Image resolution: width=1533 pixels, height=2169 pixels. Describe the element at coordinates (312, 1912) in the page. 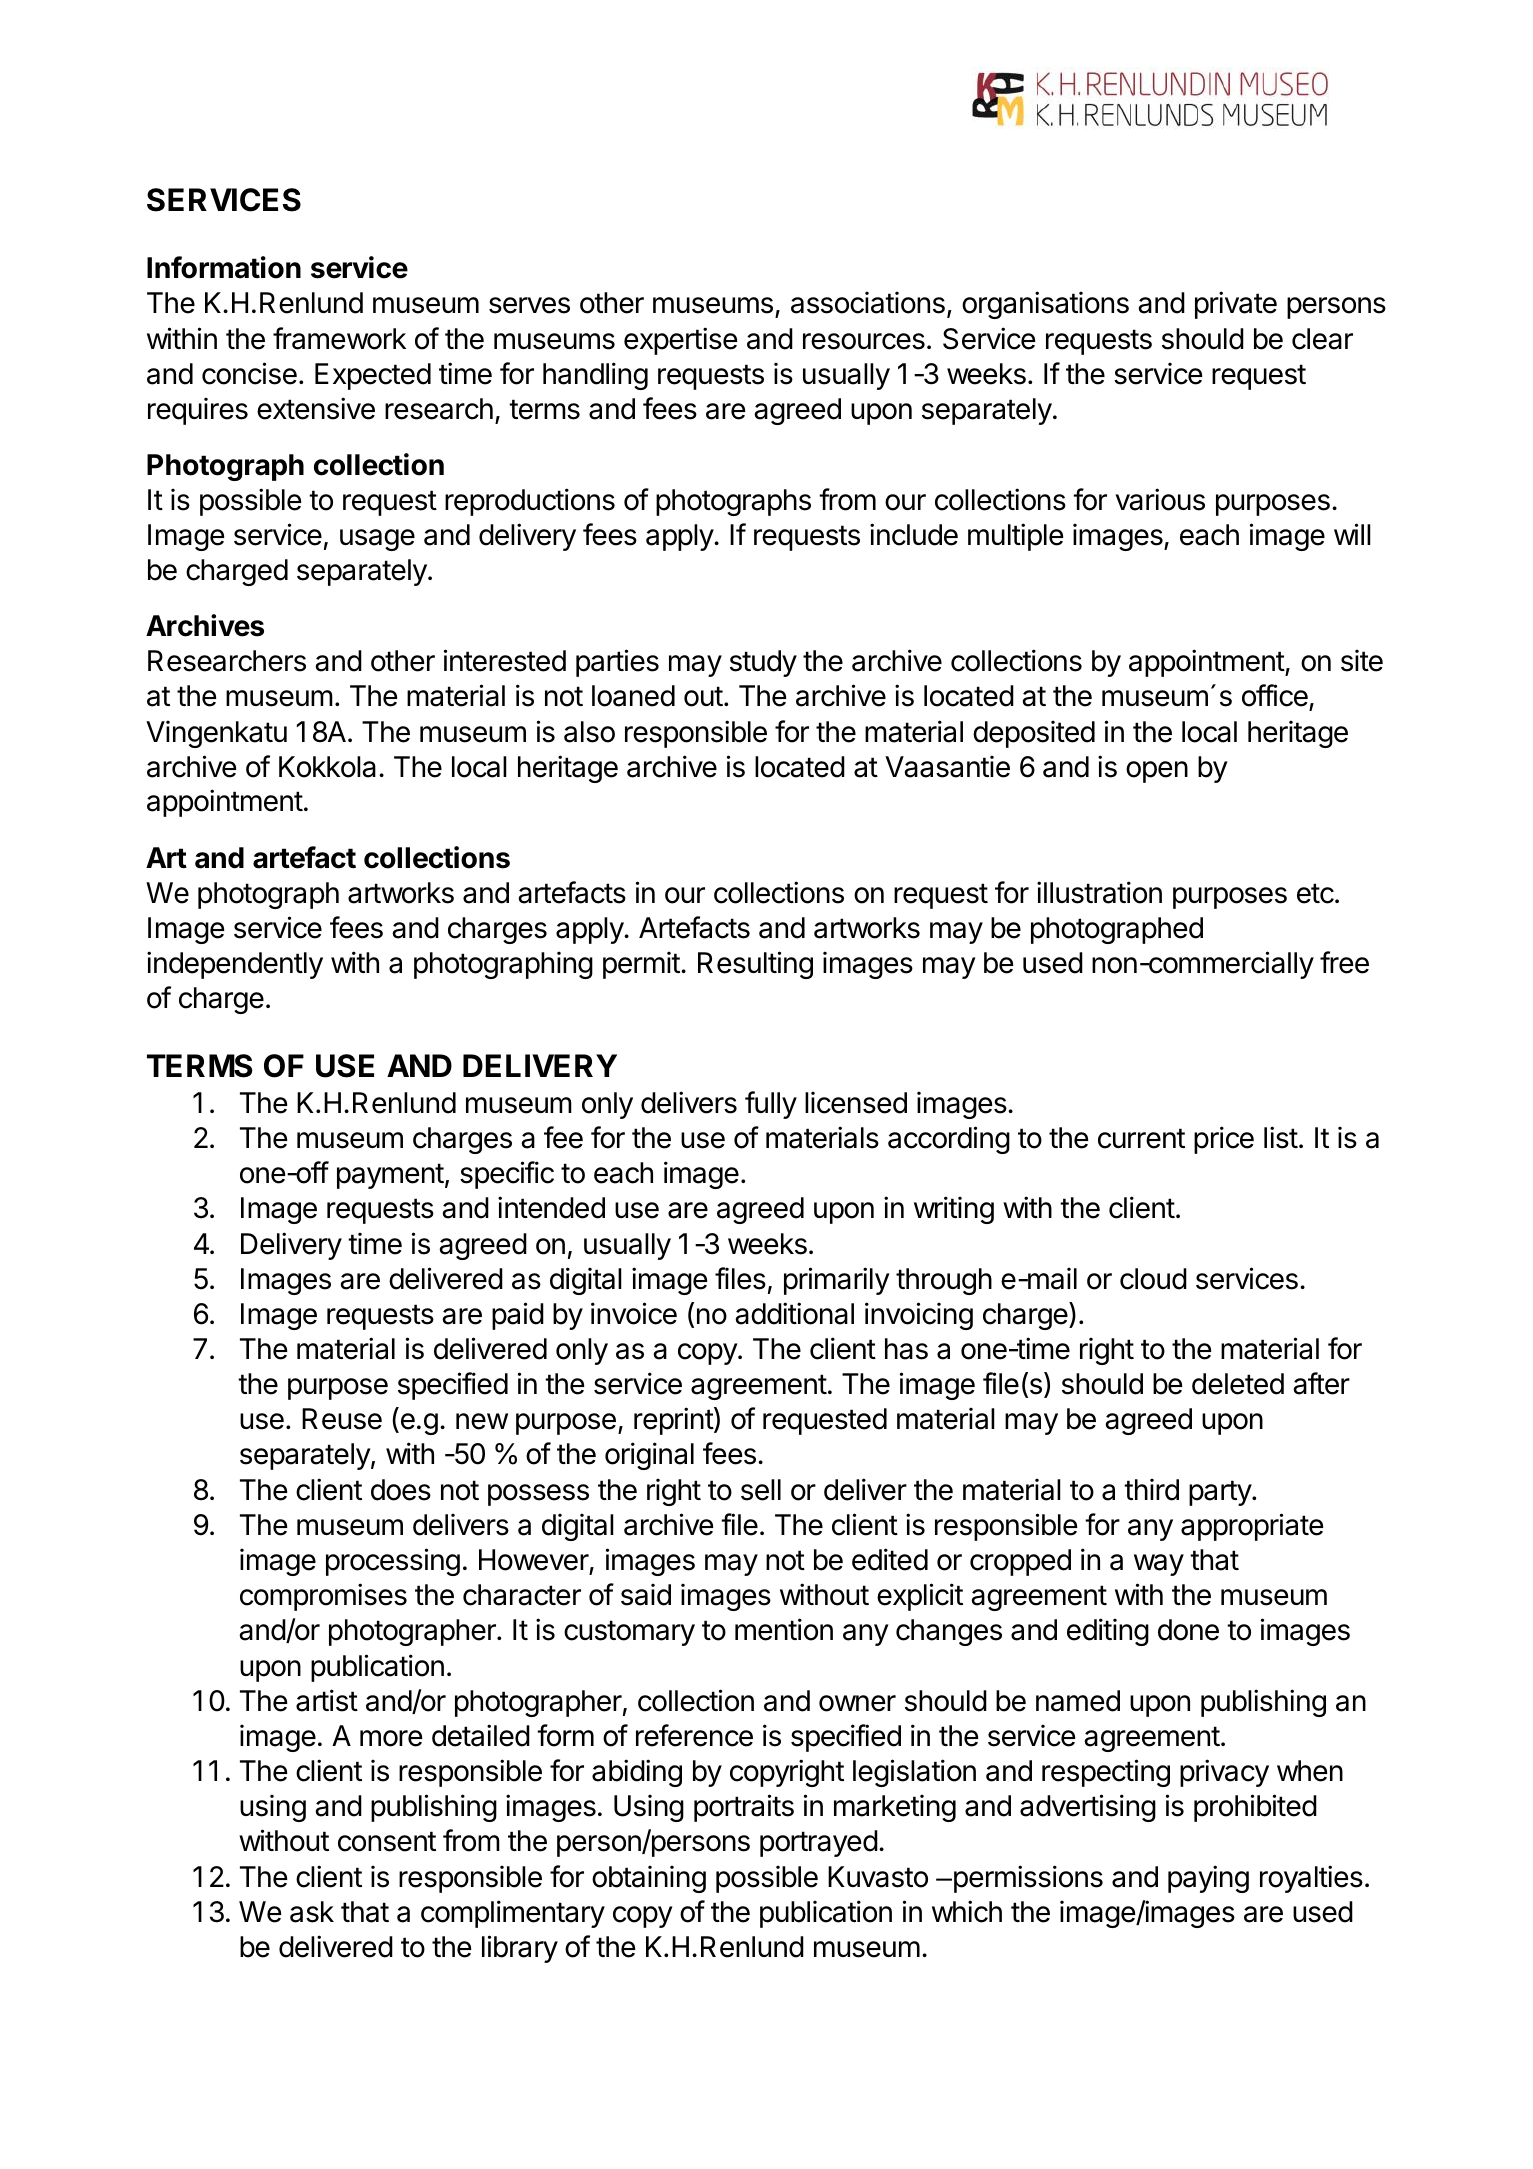

I see `ask` at that location.
